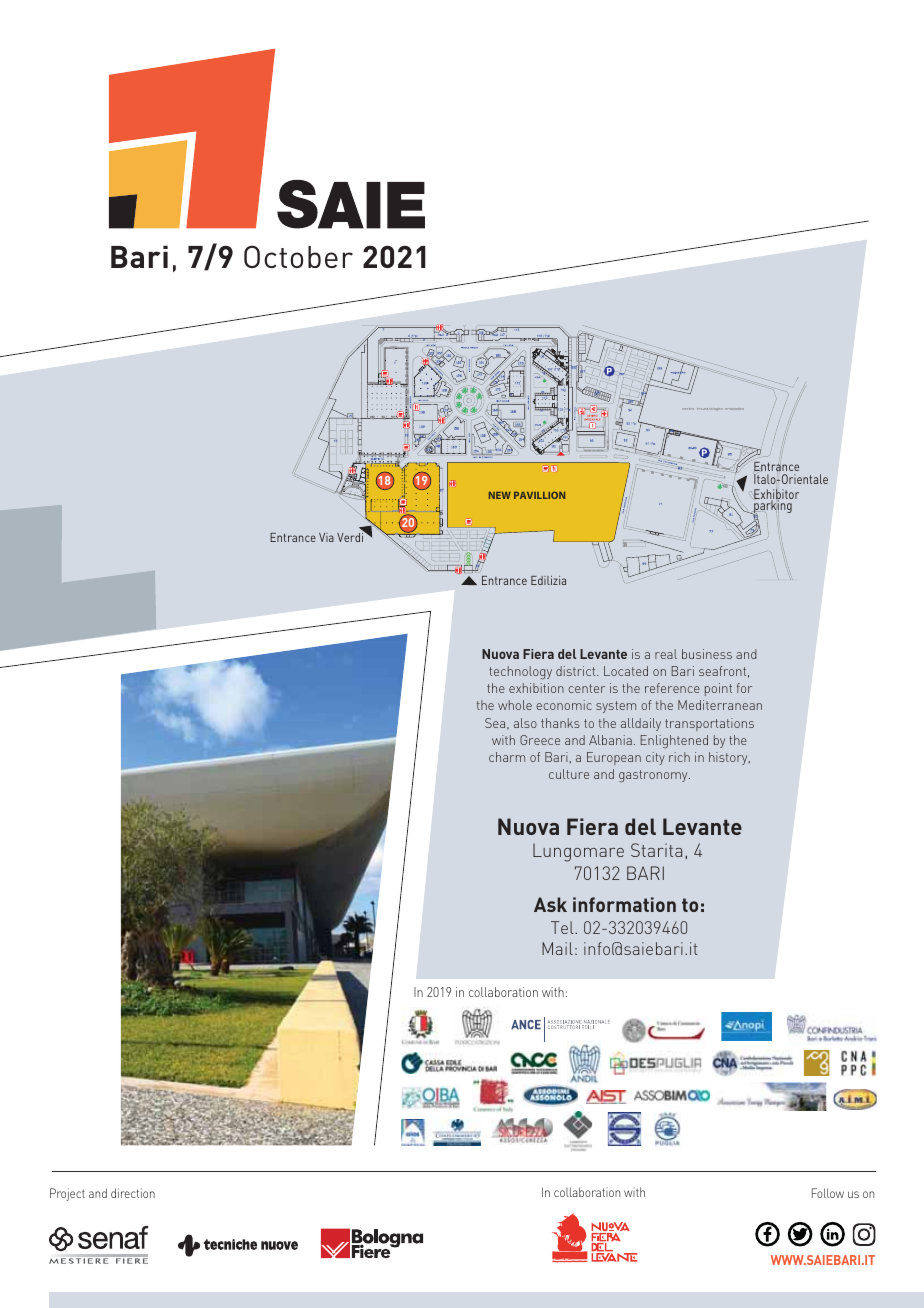  What do you see at coordinates (326, 537) in the screenshot?
I see `Via` at bounding box center [326, 537].
